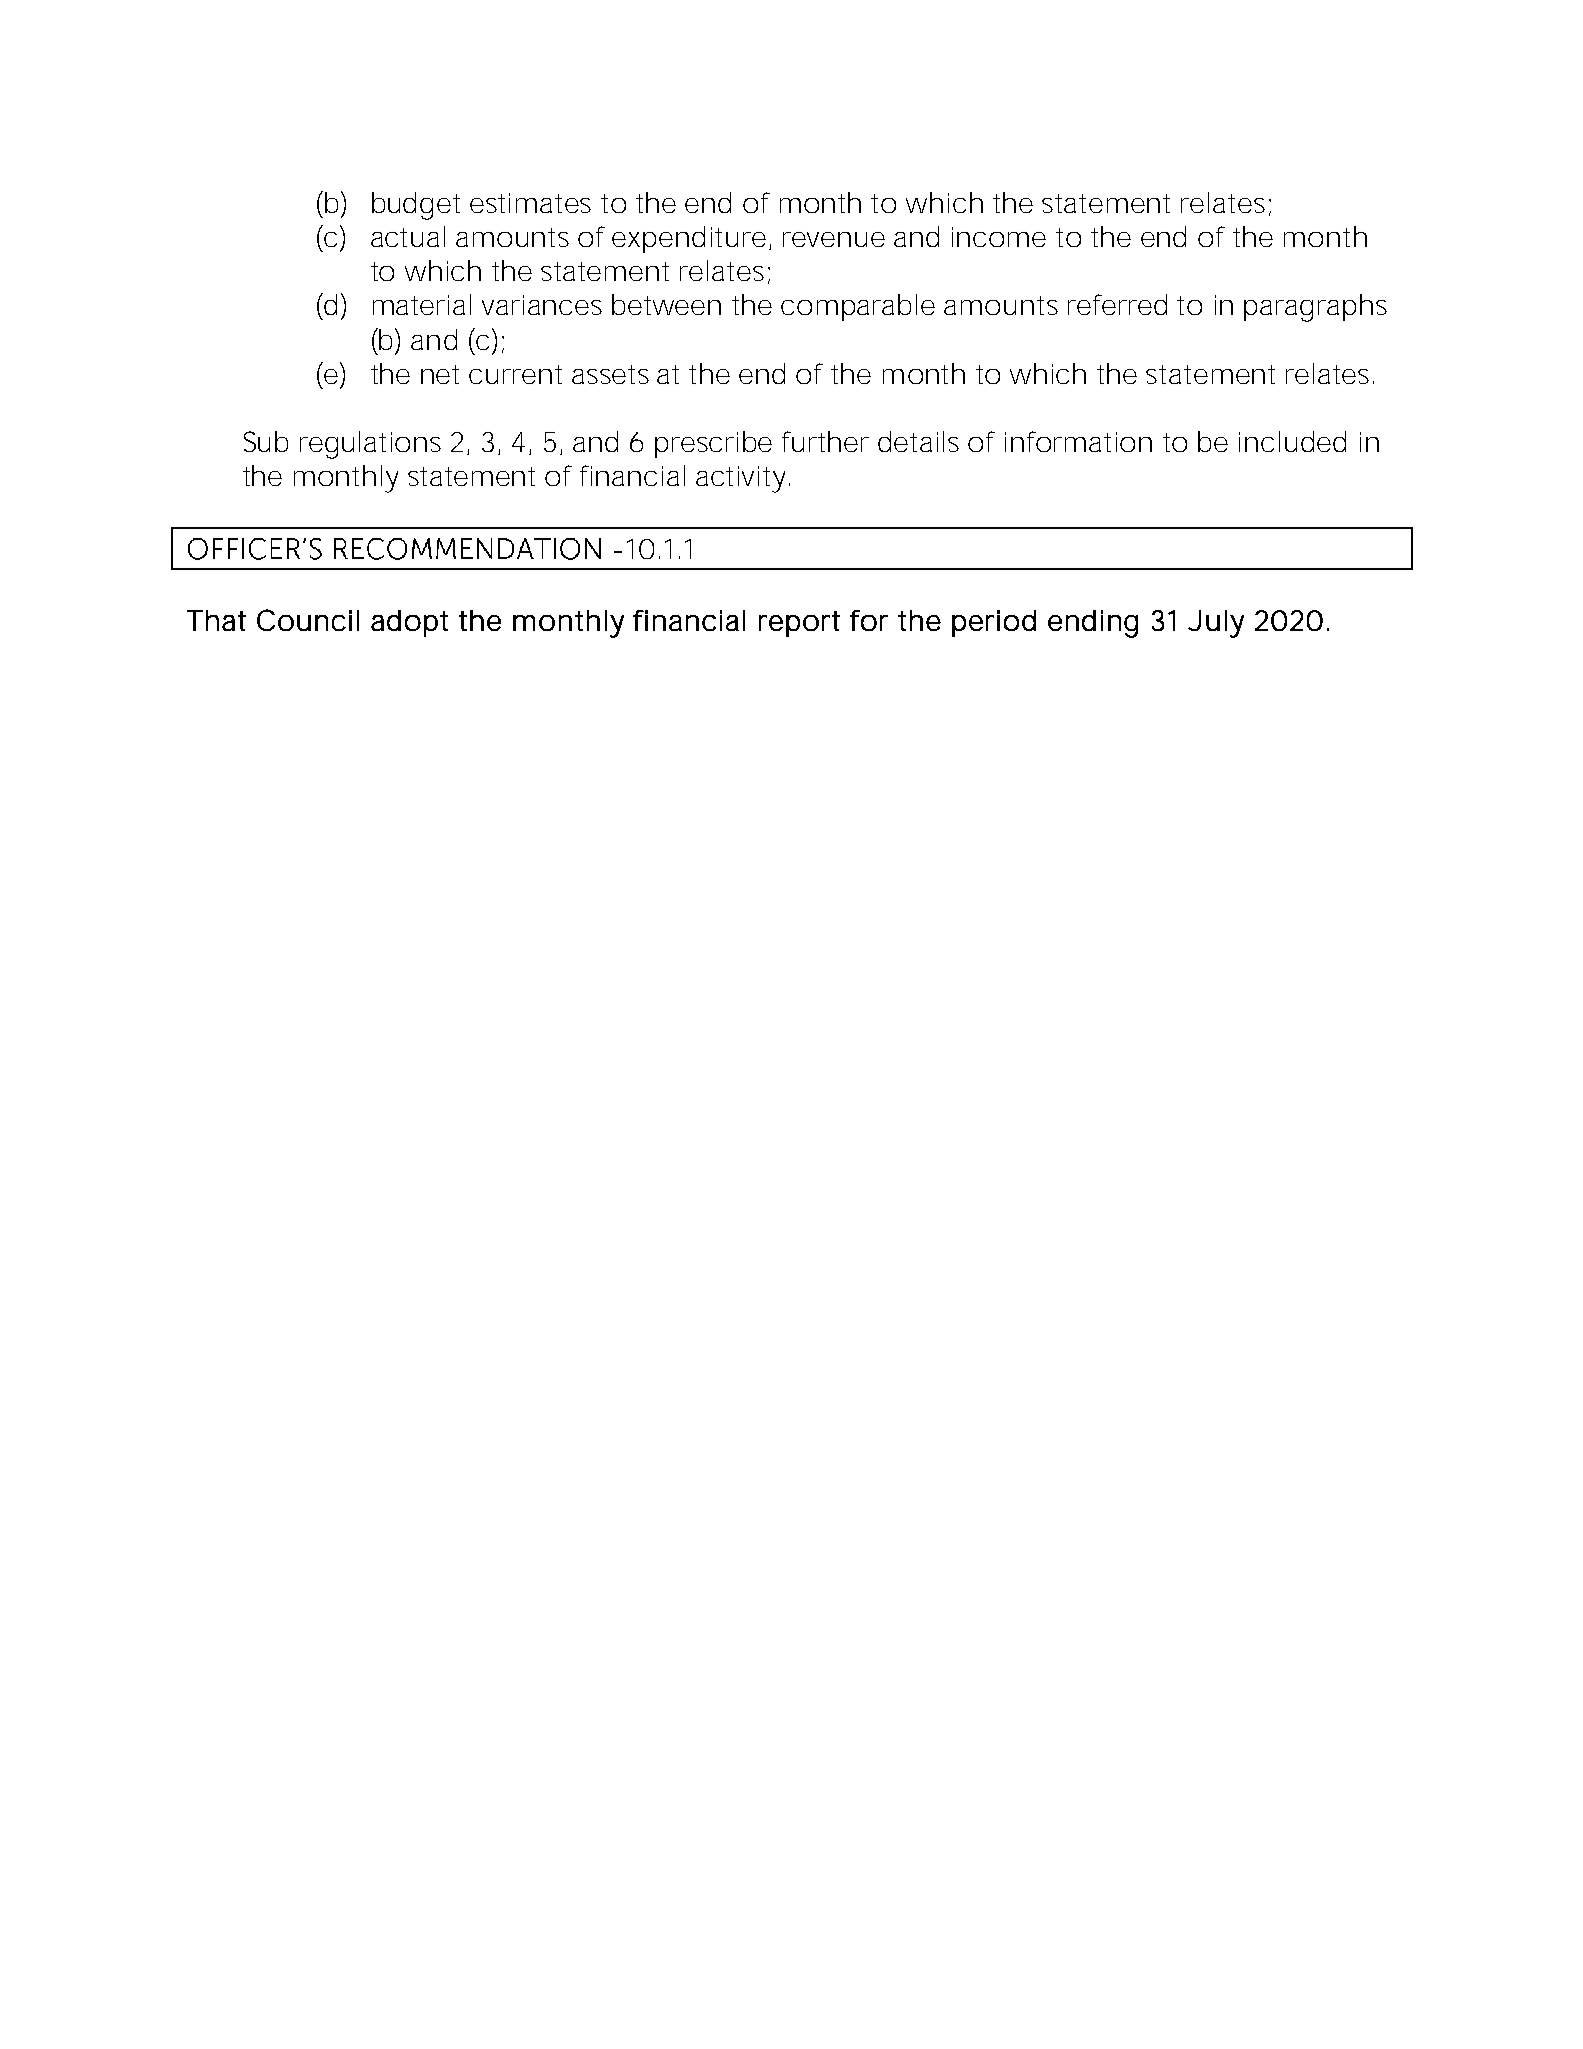  What do you see at coordinates (416, 206) in the image?
I see `budget` at bounding box center [416, 206].
